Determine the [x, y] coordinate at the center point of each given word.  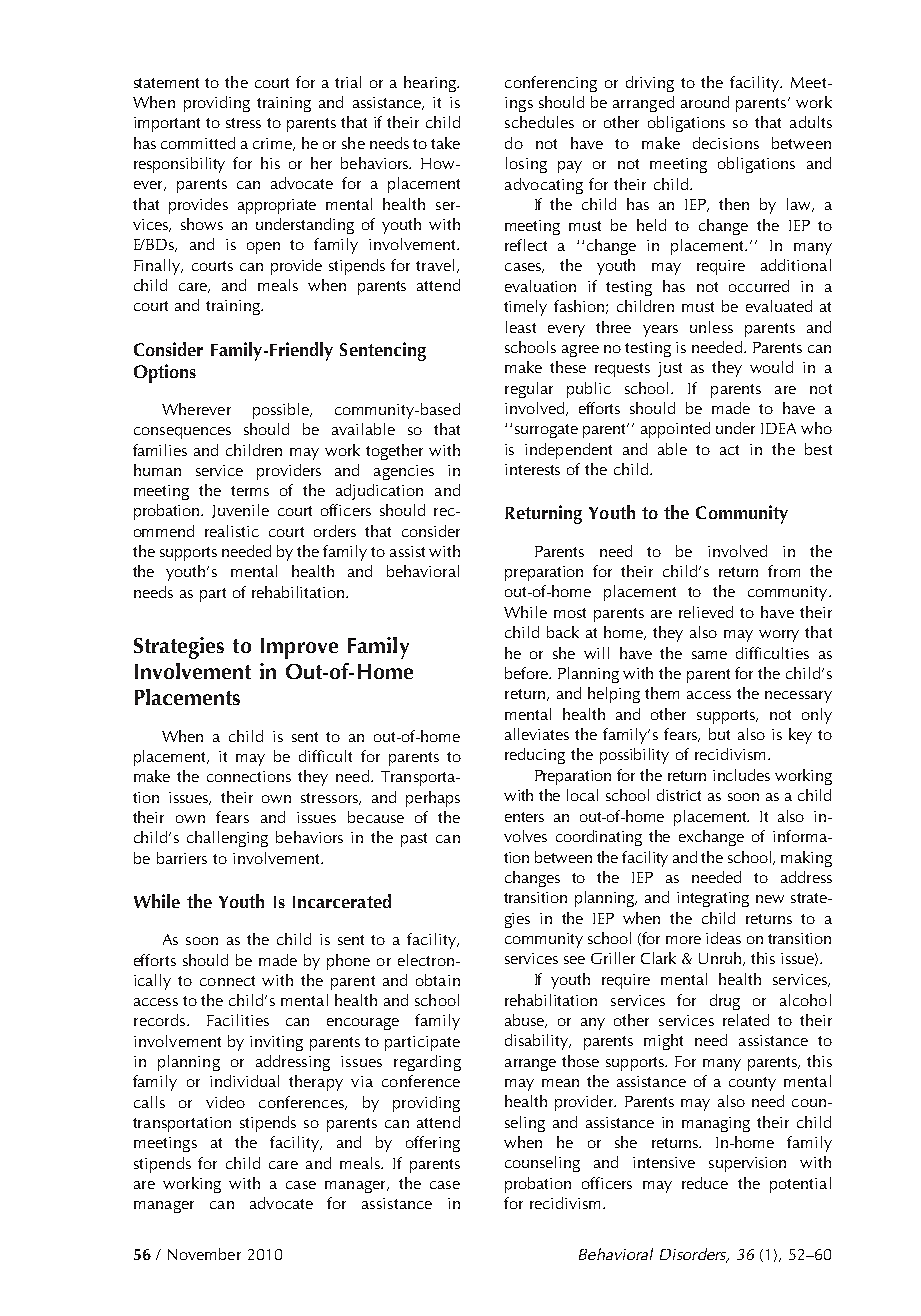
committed [198, 143]
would [771, 367]
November [204, 1254]
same [709, 655]
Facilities [238, 1020]
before [528, 673]
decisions [726, 143]
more [683, 940]
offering [433, 1144]
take [445, 143]
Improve [299, 648]
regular [529, 390]
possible [282, 411]
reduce [705, 1183]
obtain [438, 980]
